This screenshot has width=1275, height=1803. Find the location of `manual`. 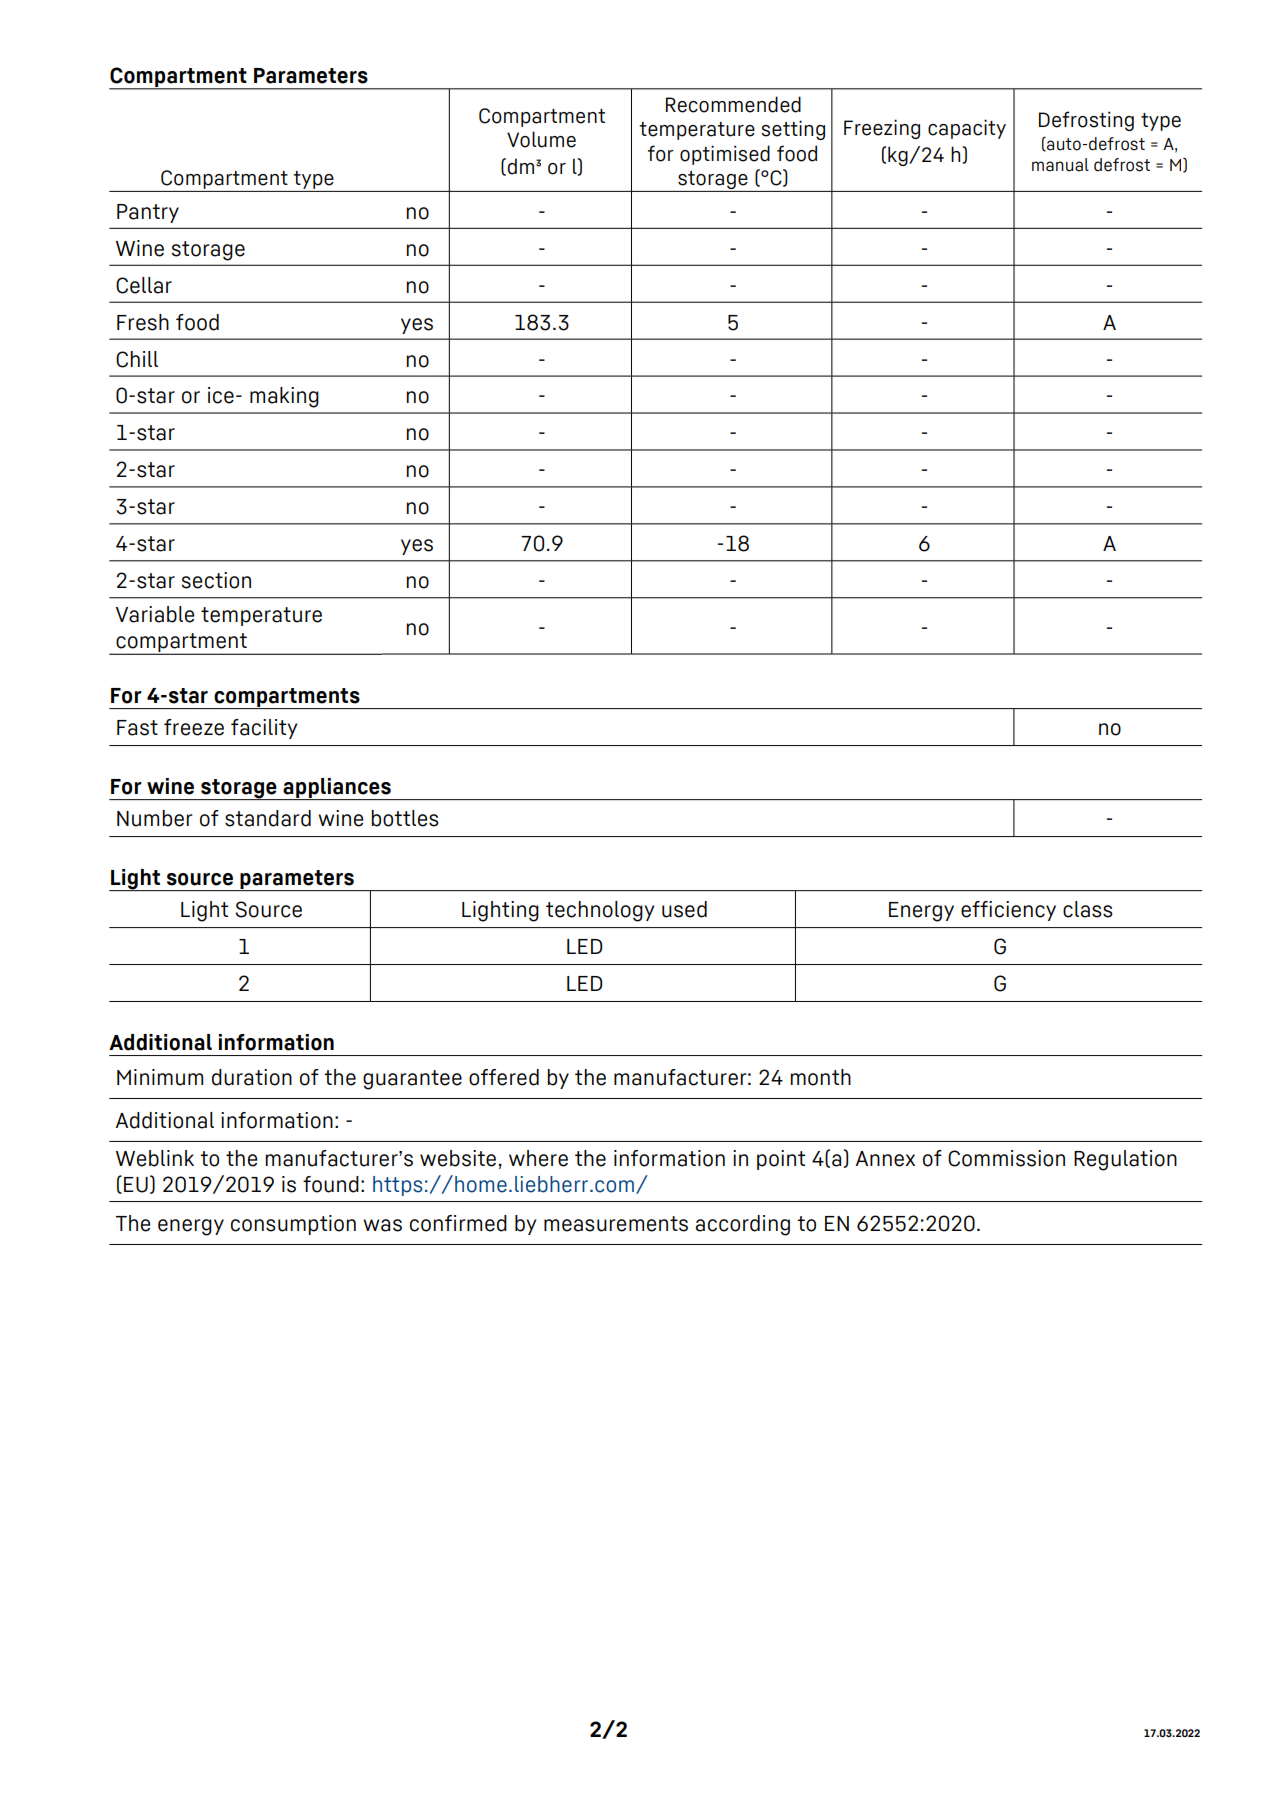

manual is located at coordinates (1060, 165).
